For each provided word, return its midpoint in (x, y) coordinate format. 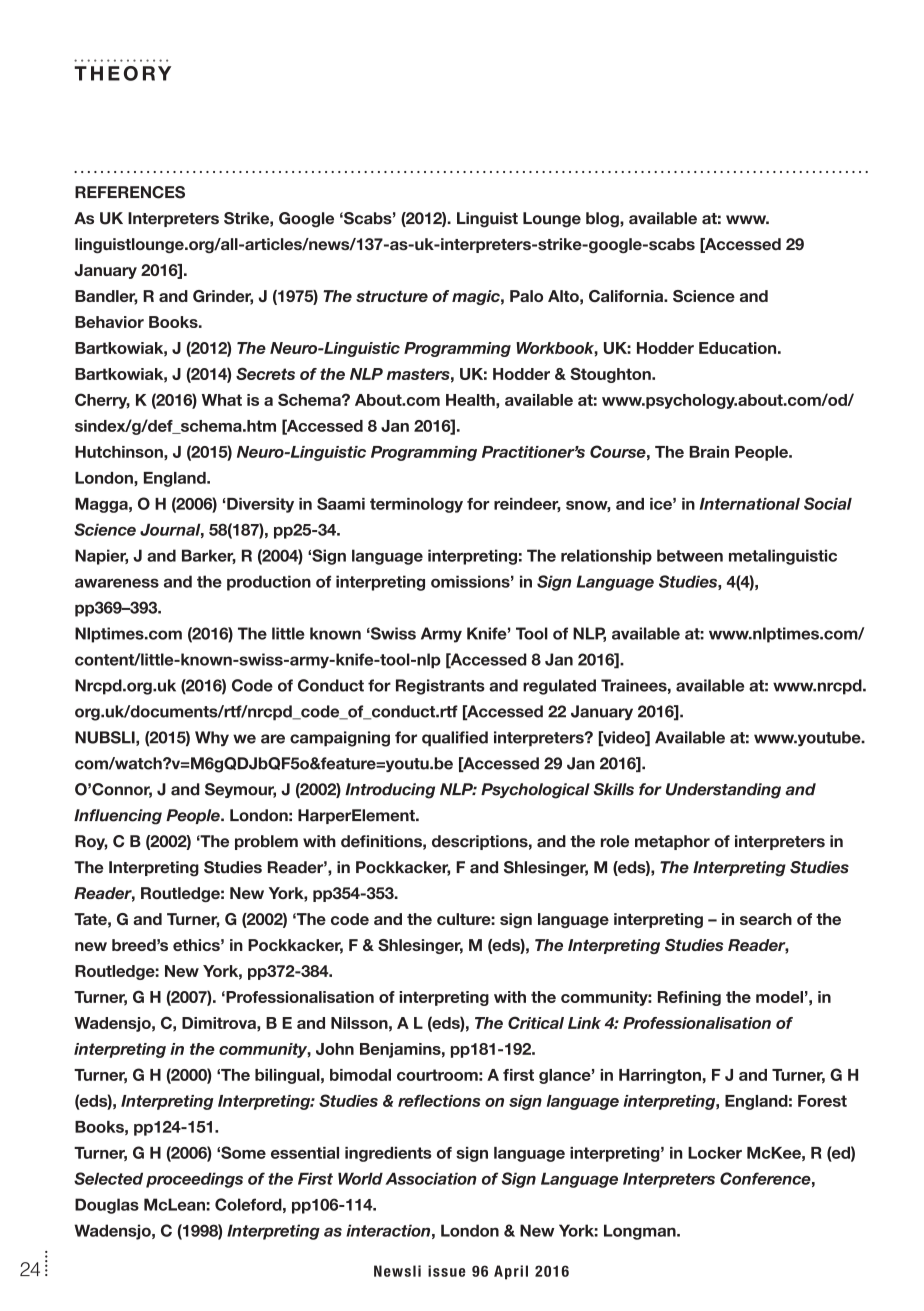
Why (212, 739)
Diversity (259, 505)
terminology (416, 505)
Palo (526, 296)
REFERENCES (130, 192)
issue (446, 1271)
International (750, 504)
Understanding (723, 791)
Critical (536, 1022)
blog (603, 220)
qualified (455, 739)
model (779, 997)
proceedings (194, 1180)
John (335, 1049)
